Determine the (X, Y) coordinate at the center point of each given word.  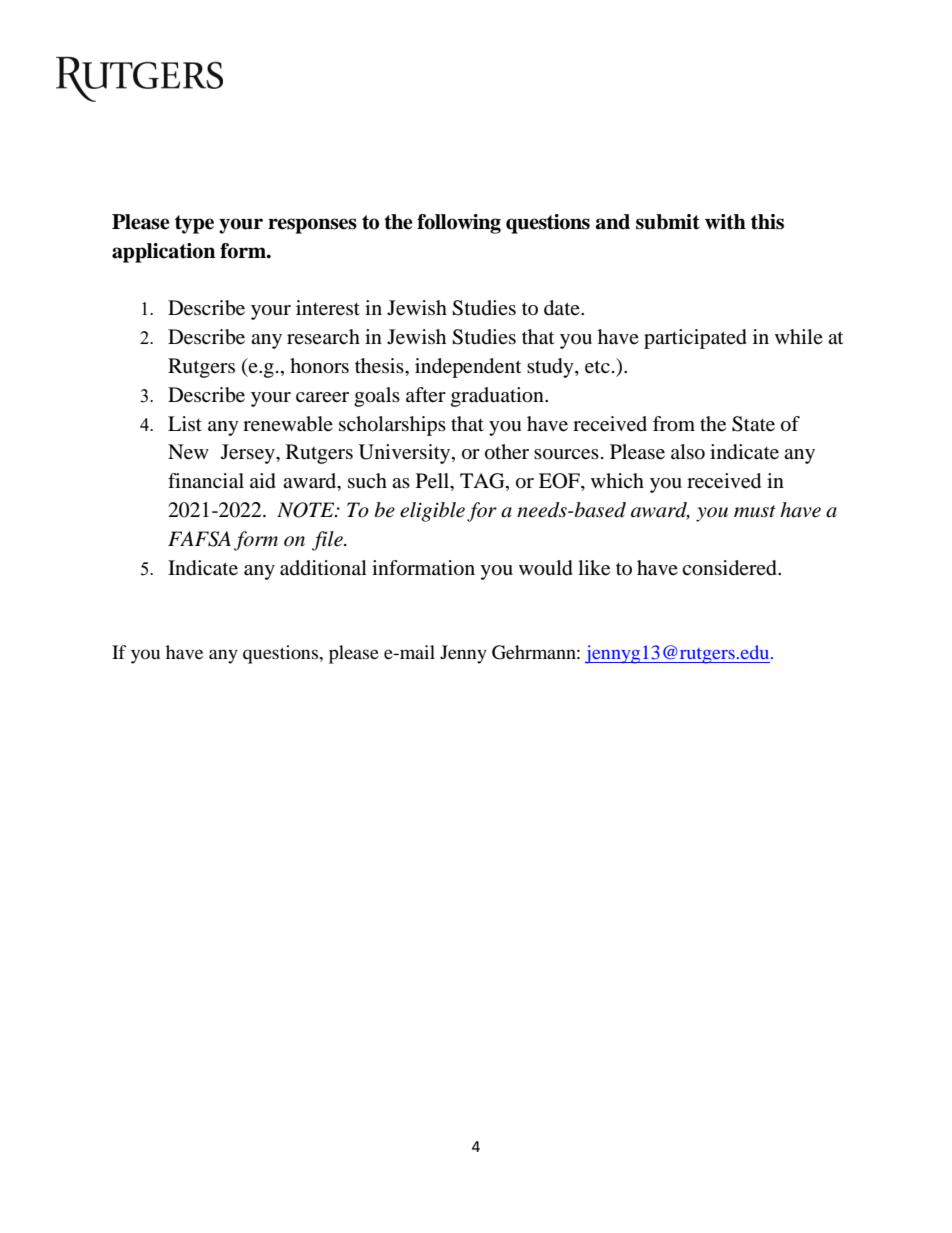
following (459, 224)
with (725, 222)
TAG (483, 482)
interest (328, 308)
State (753, 424)
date (563, 308)
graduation (498, 397)
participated (695, 339)
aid (263, 481)
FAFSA (199, 539)
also (688, 452)
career (322, 397)
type (194, 224)
